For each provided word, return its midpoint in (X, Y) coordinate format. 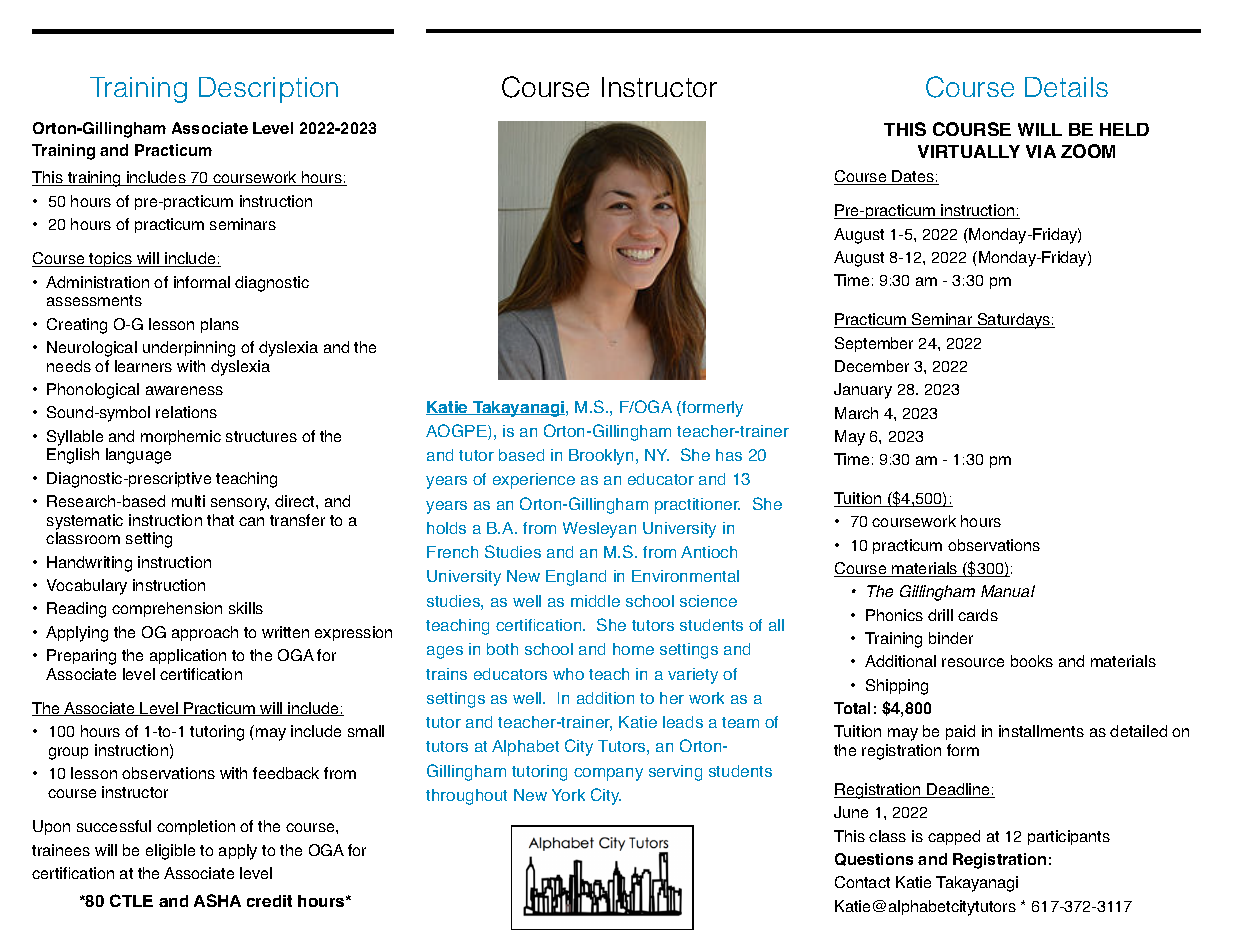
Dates (913, 177)
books (1032, 661)
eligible (170, 852)
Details (1066, 87)
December (872, 366)
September (874, 344)
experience (534, 481)
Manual (1008, 591)
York (568, 795)
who (568, 674)
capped (954, 837)
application (188, 656)
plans (220, 325)
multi (188, 501)
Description (268, 90)
